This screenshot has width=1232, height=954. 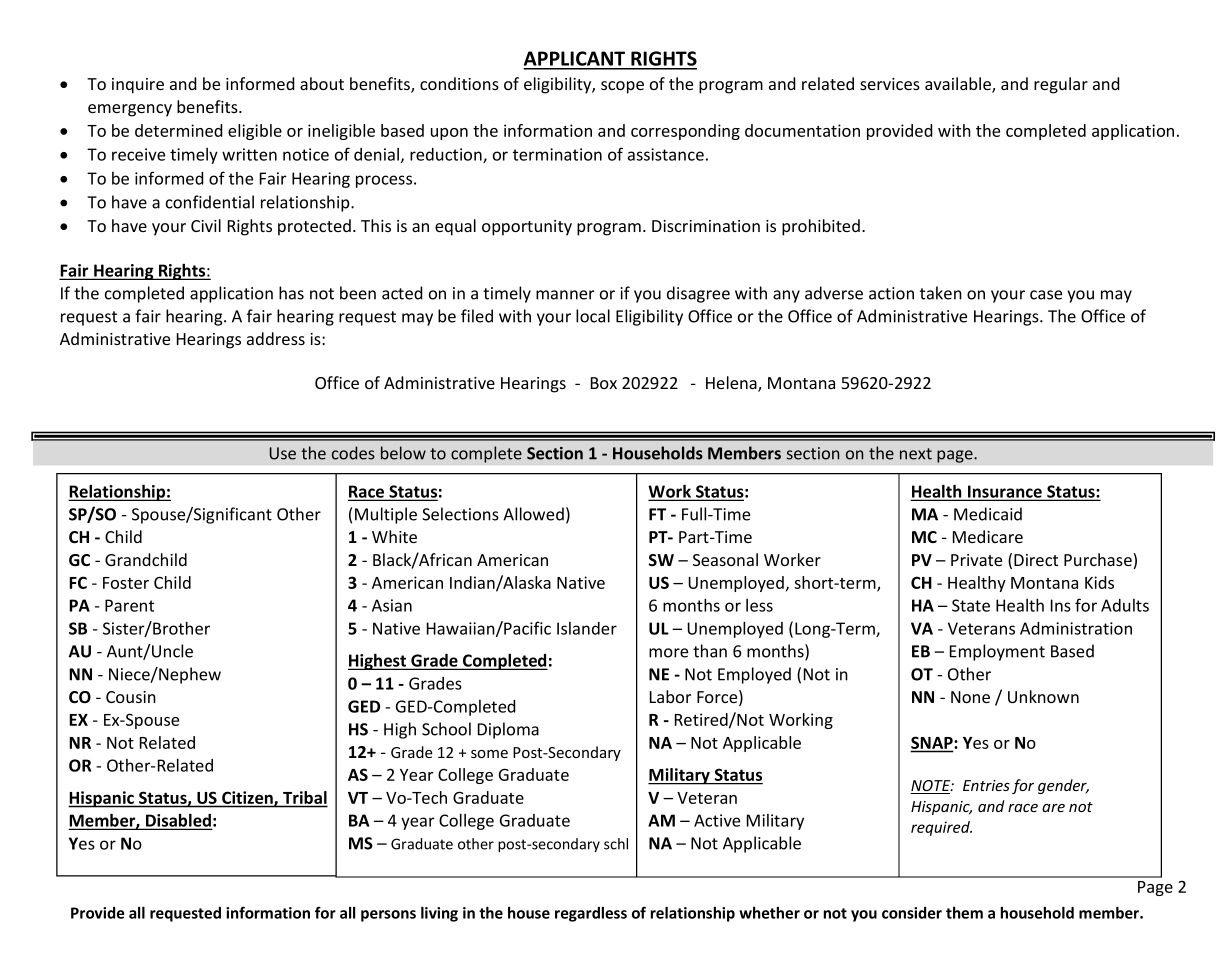 I want to click on Allowed, so click(x=533, y=514).
